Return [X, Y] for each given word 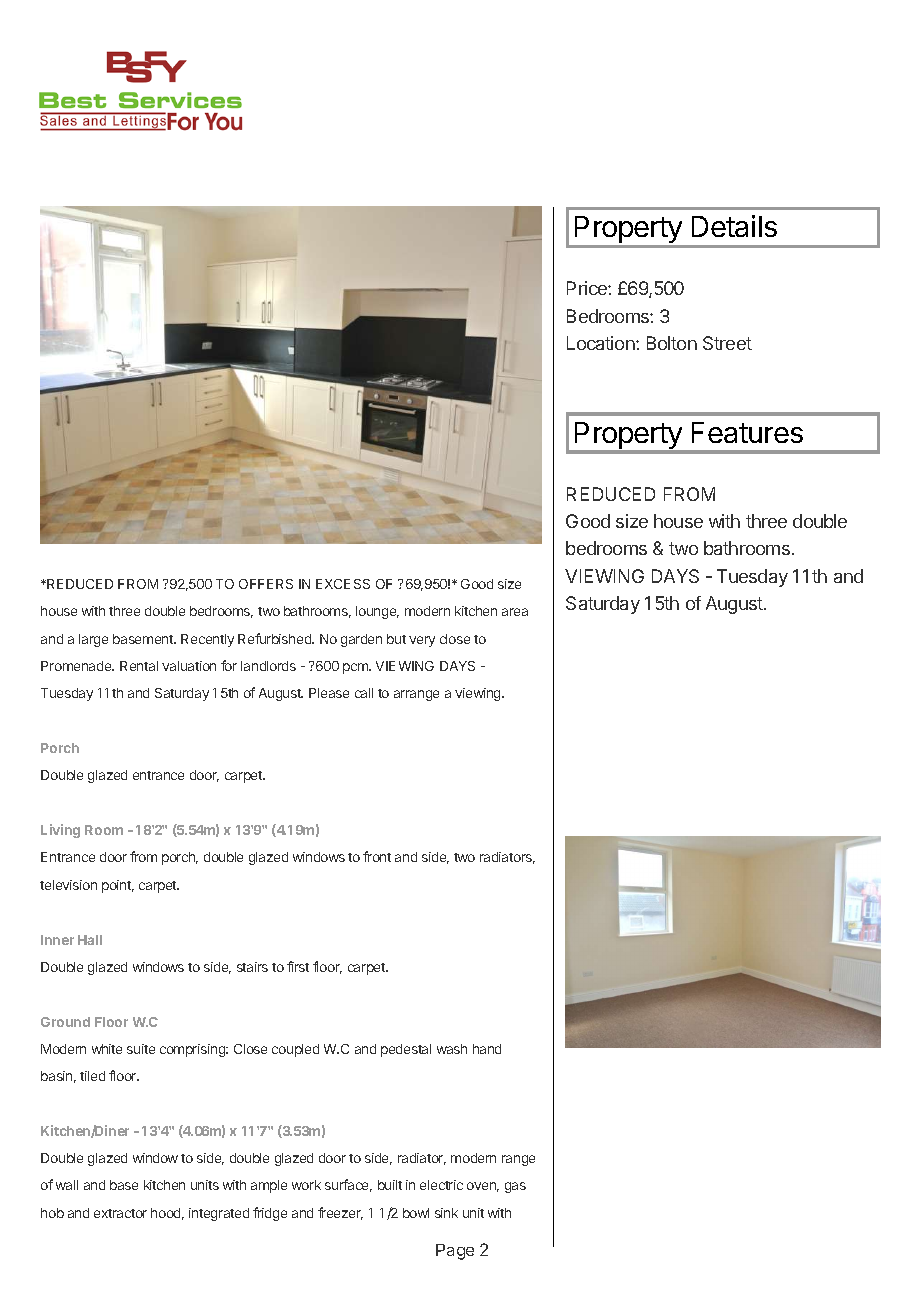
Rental [139, 666]
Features [747, 432]
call [364, 693]
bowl [416, 1213]
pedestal [406, 1050]
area [515, 612]
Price [588, 288]
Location [602, 343]
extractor [120, 1213]
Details [734, 226]
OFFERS [266, 584]
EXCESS [343, 584]
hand [487, 1049]
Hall [90, 940]
